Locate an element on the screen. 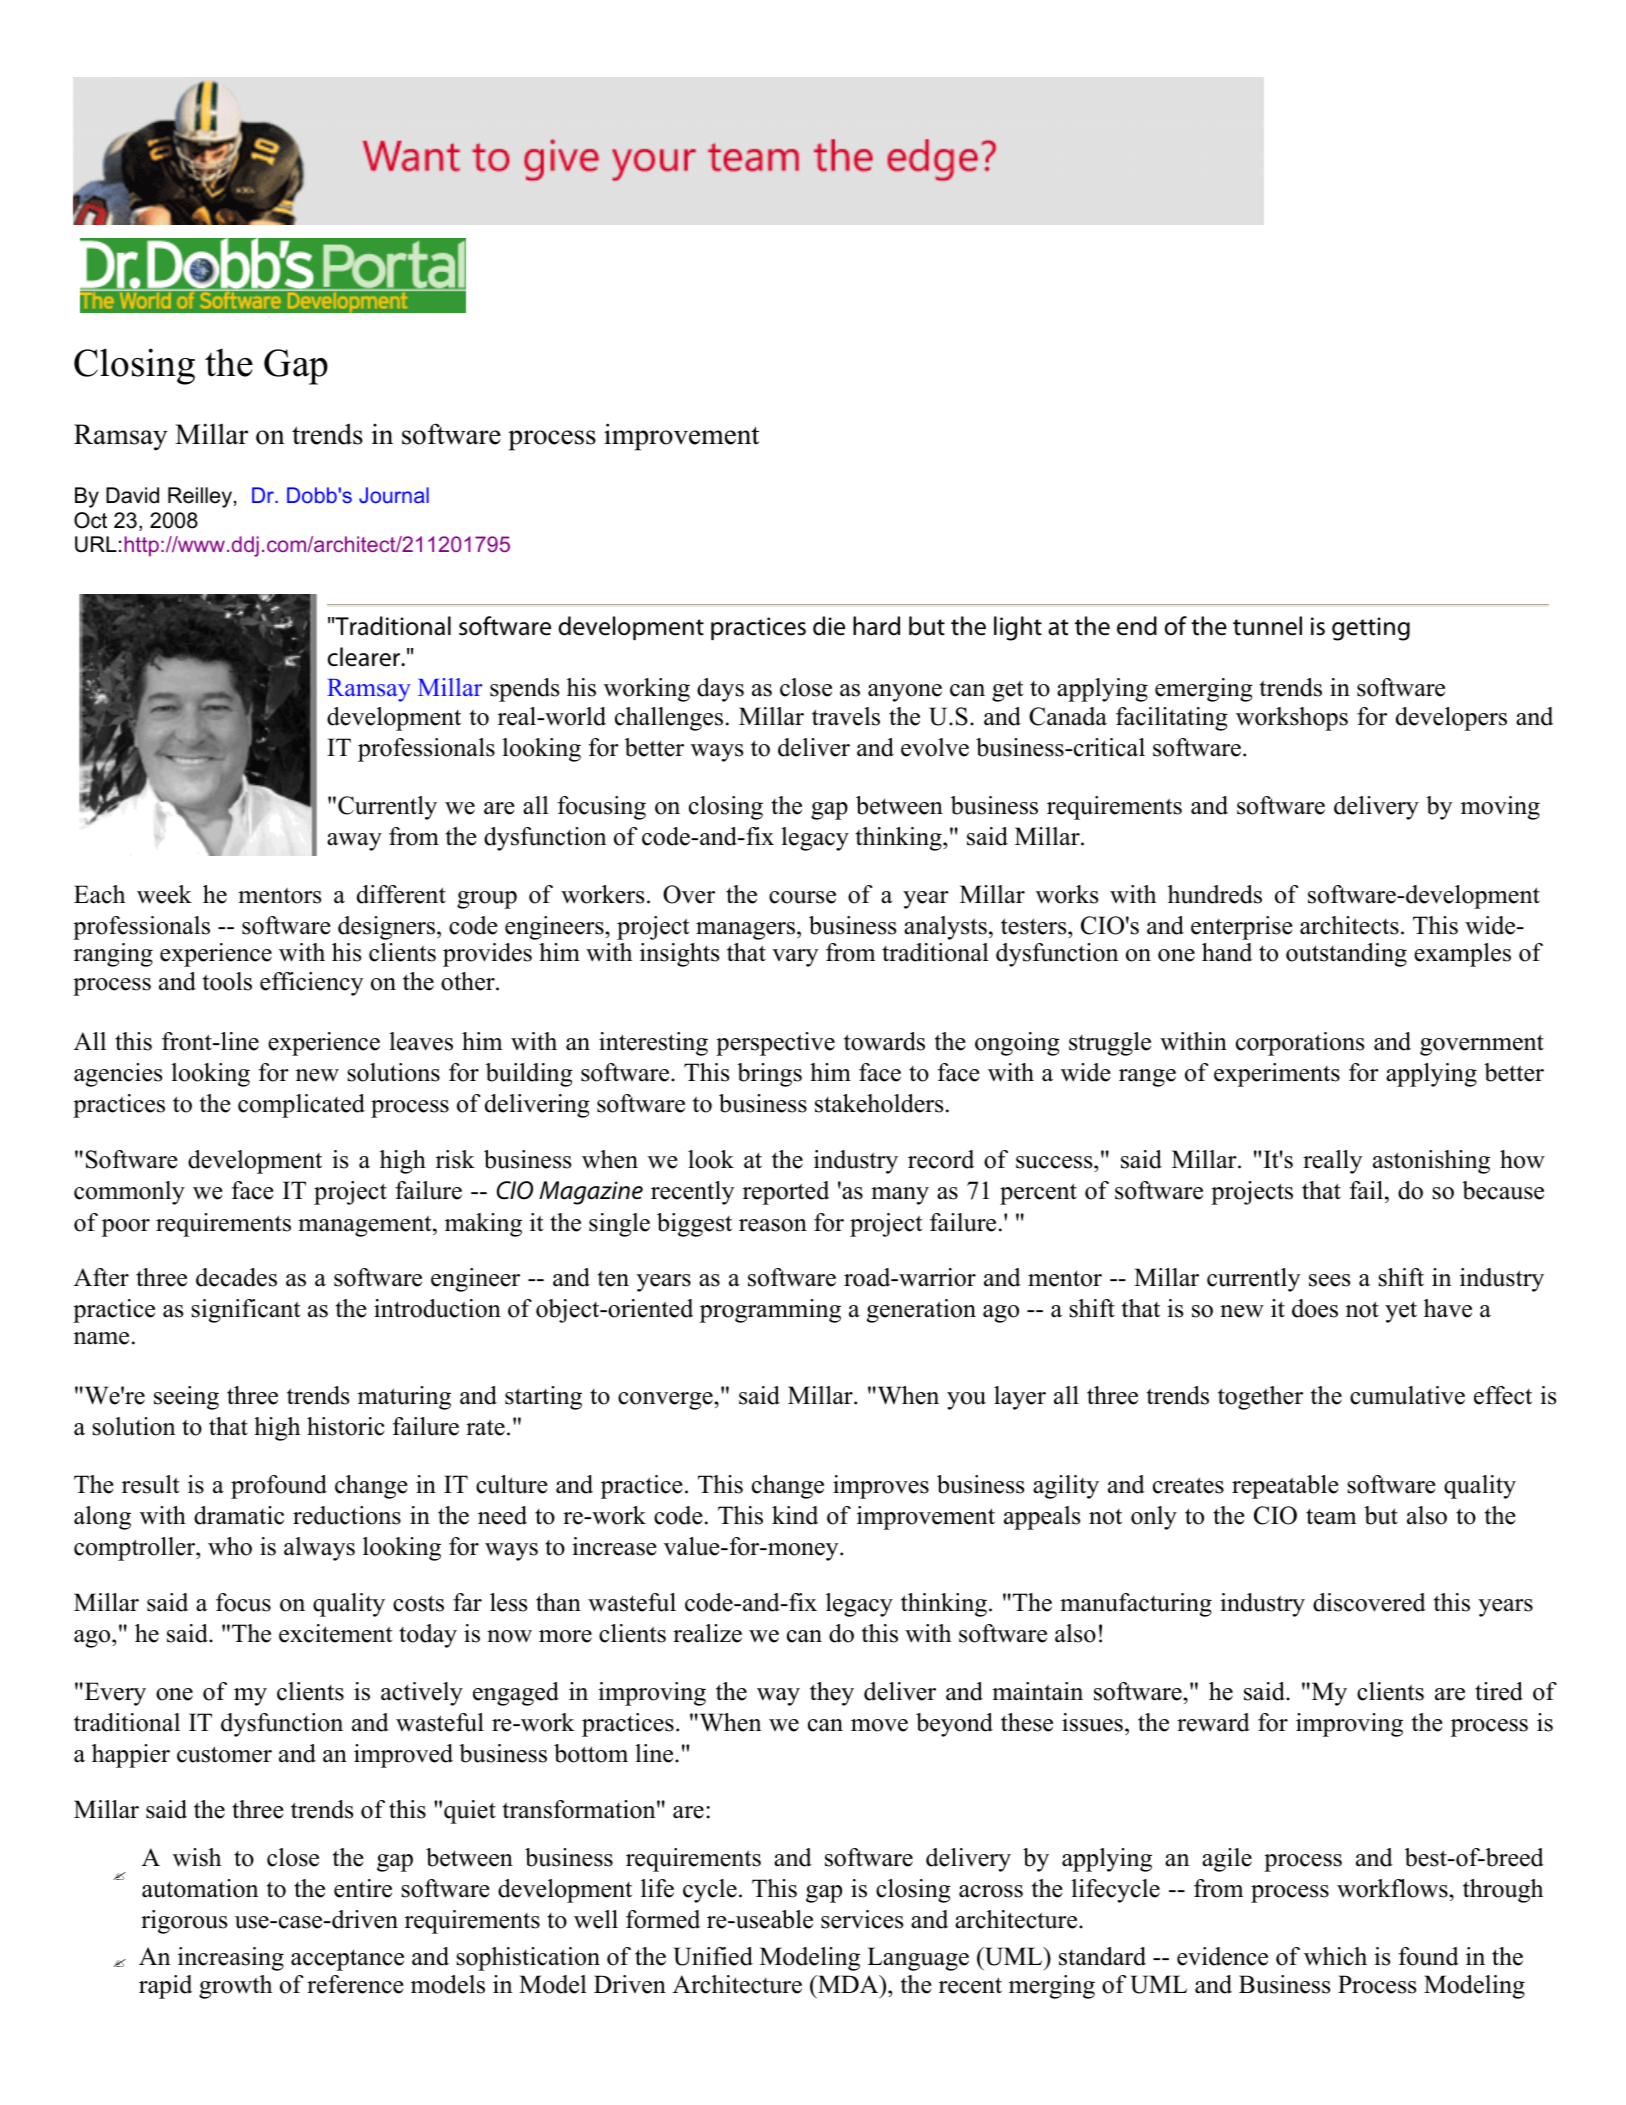 This screenshot has width=1626, height=2105. decades is located at coordinates (236, 1277).
